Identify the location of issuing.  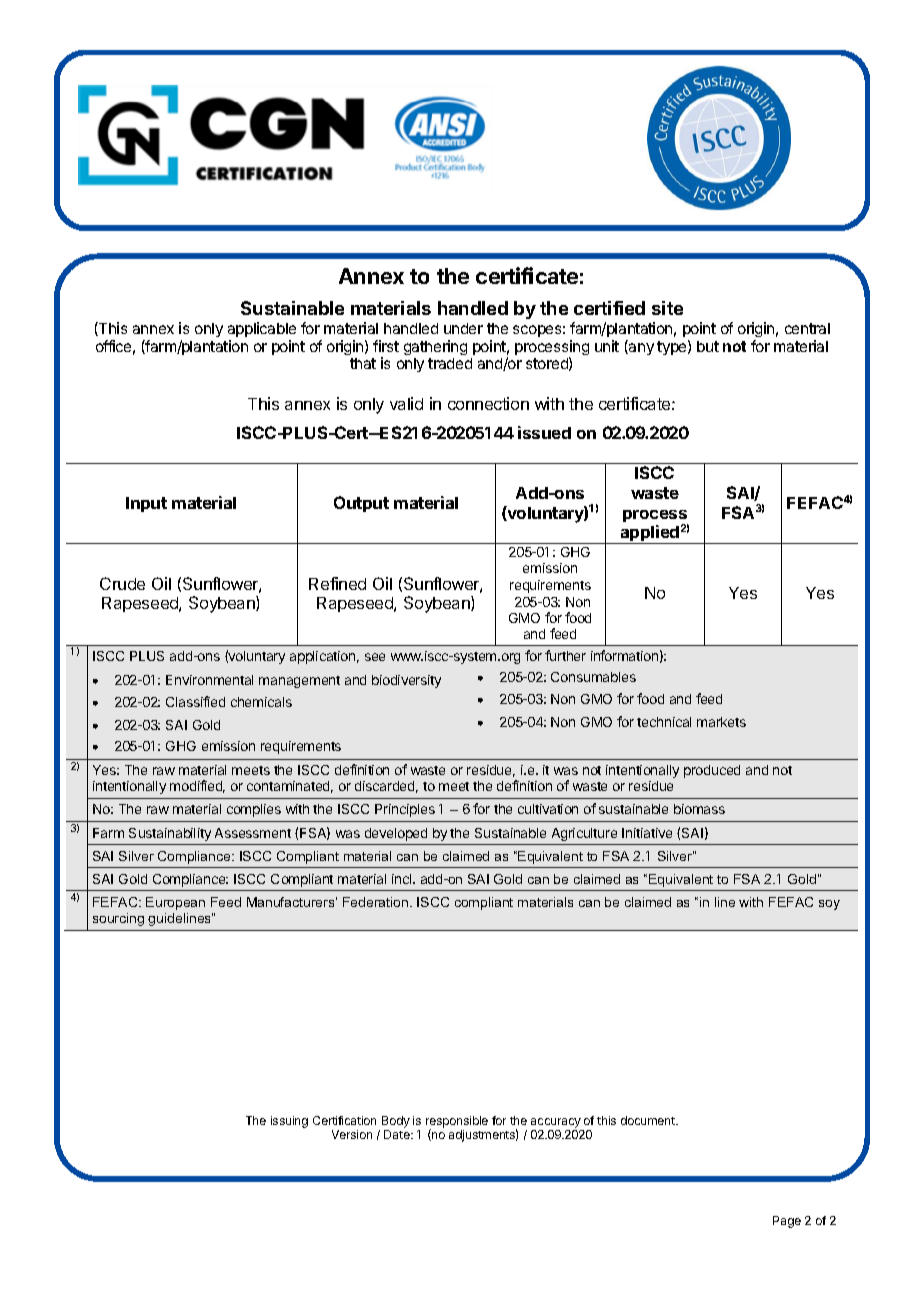
(289, 1122).
